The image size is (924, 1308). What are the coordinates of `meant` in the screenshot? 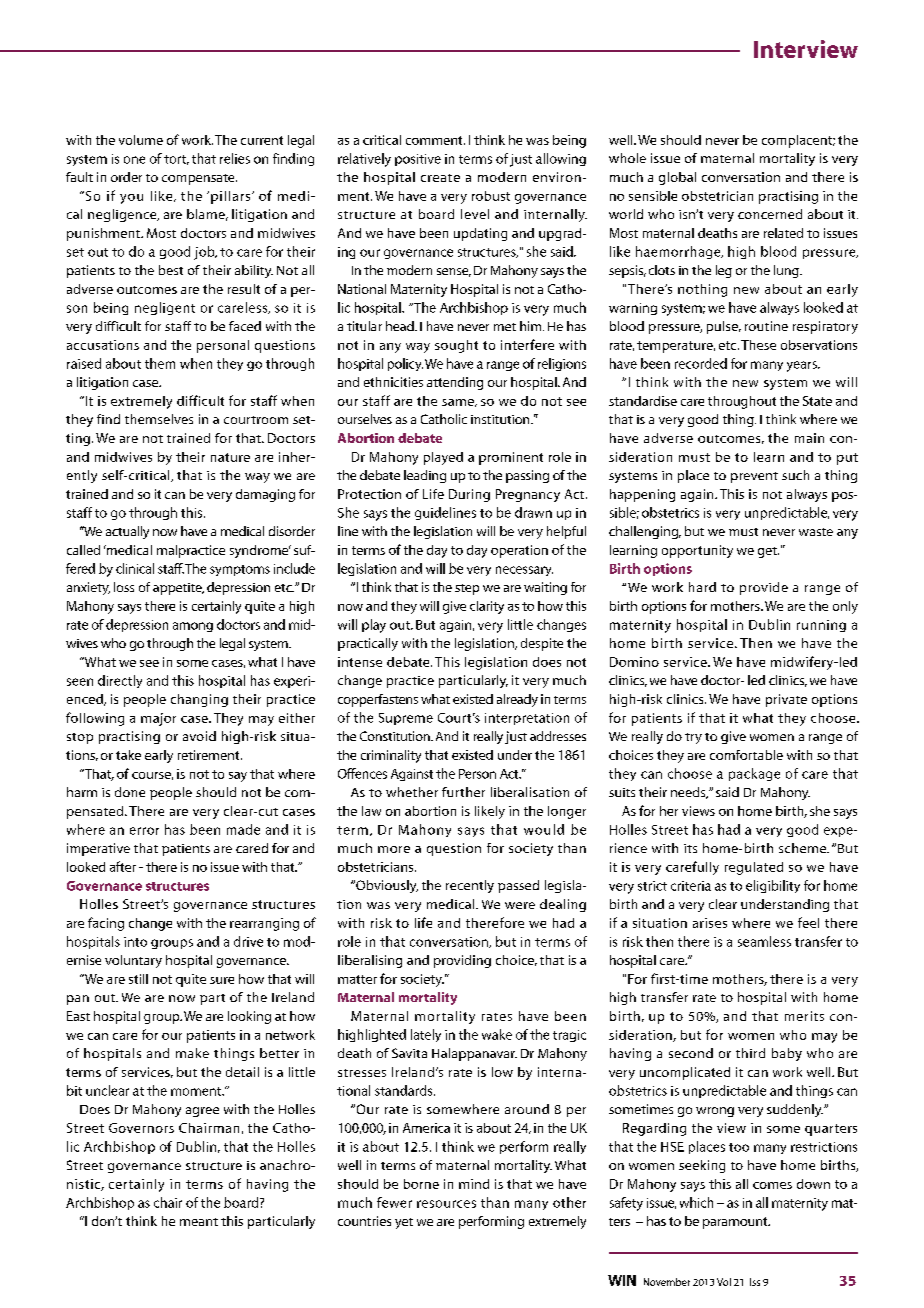 It's located at (199, 1222).
